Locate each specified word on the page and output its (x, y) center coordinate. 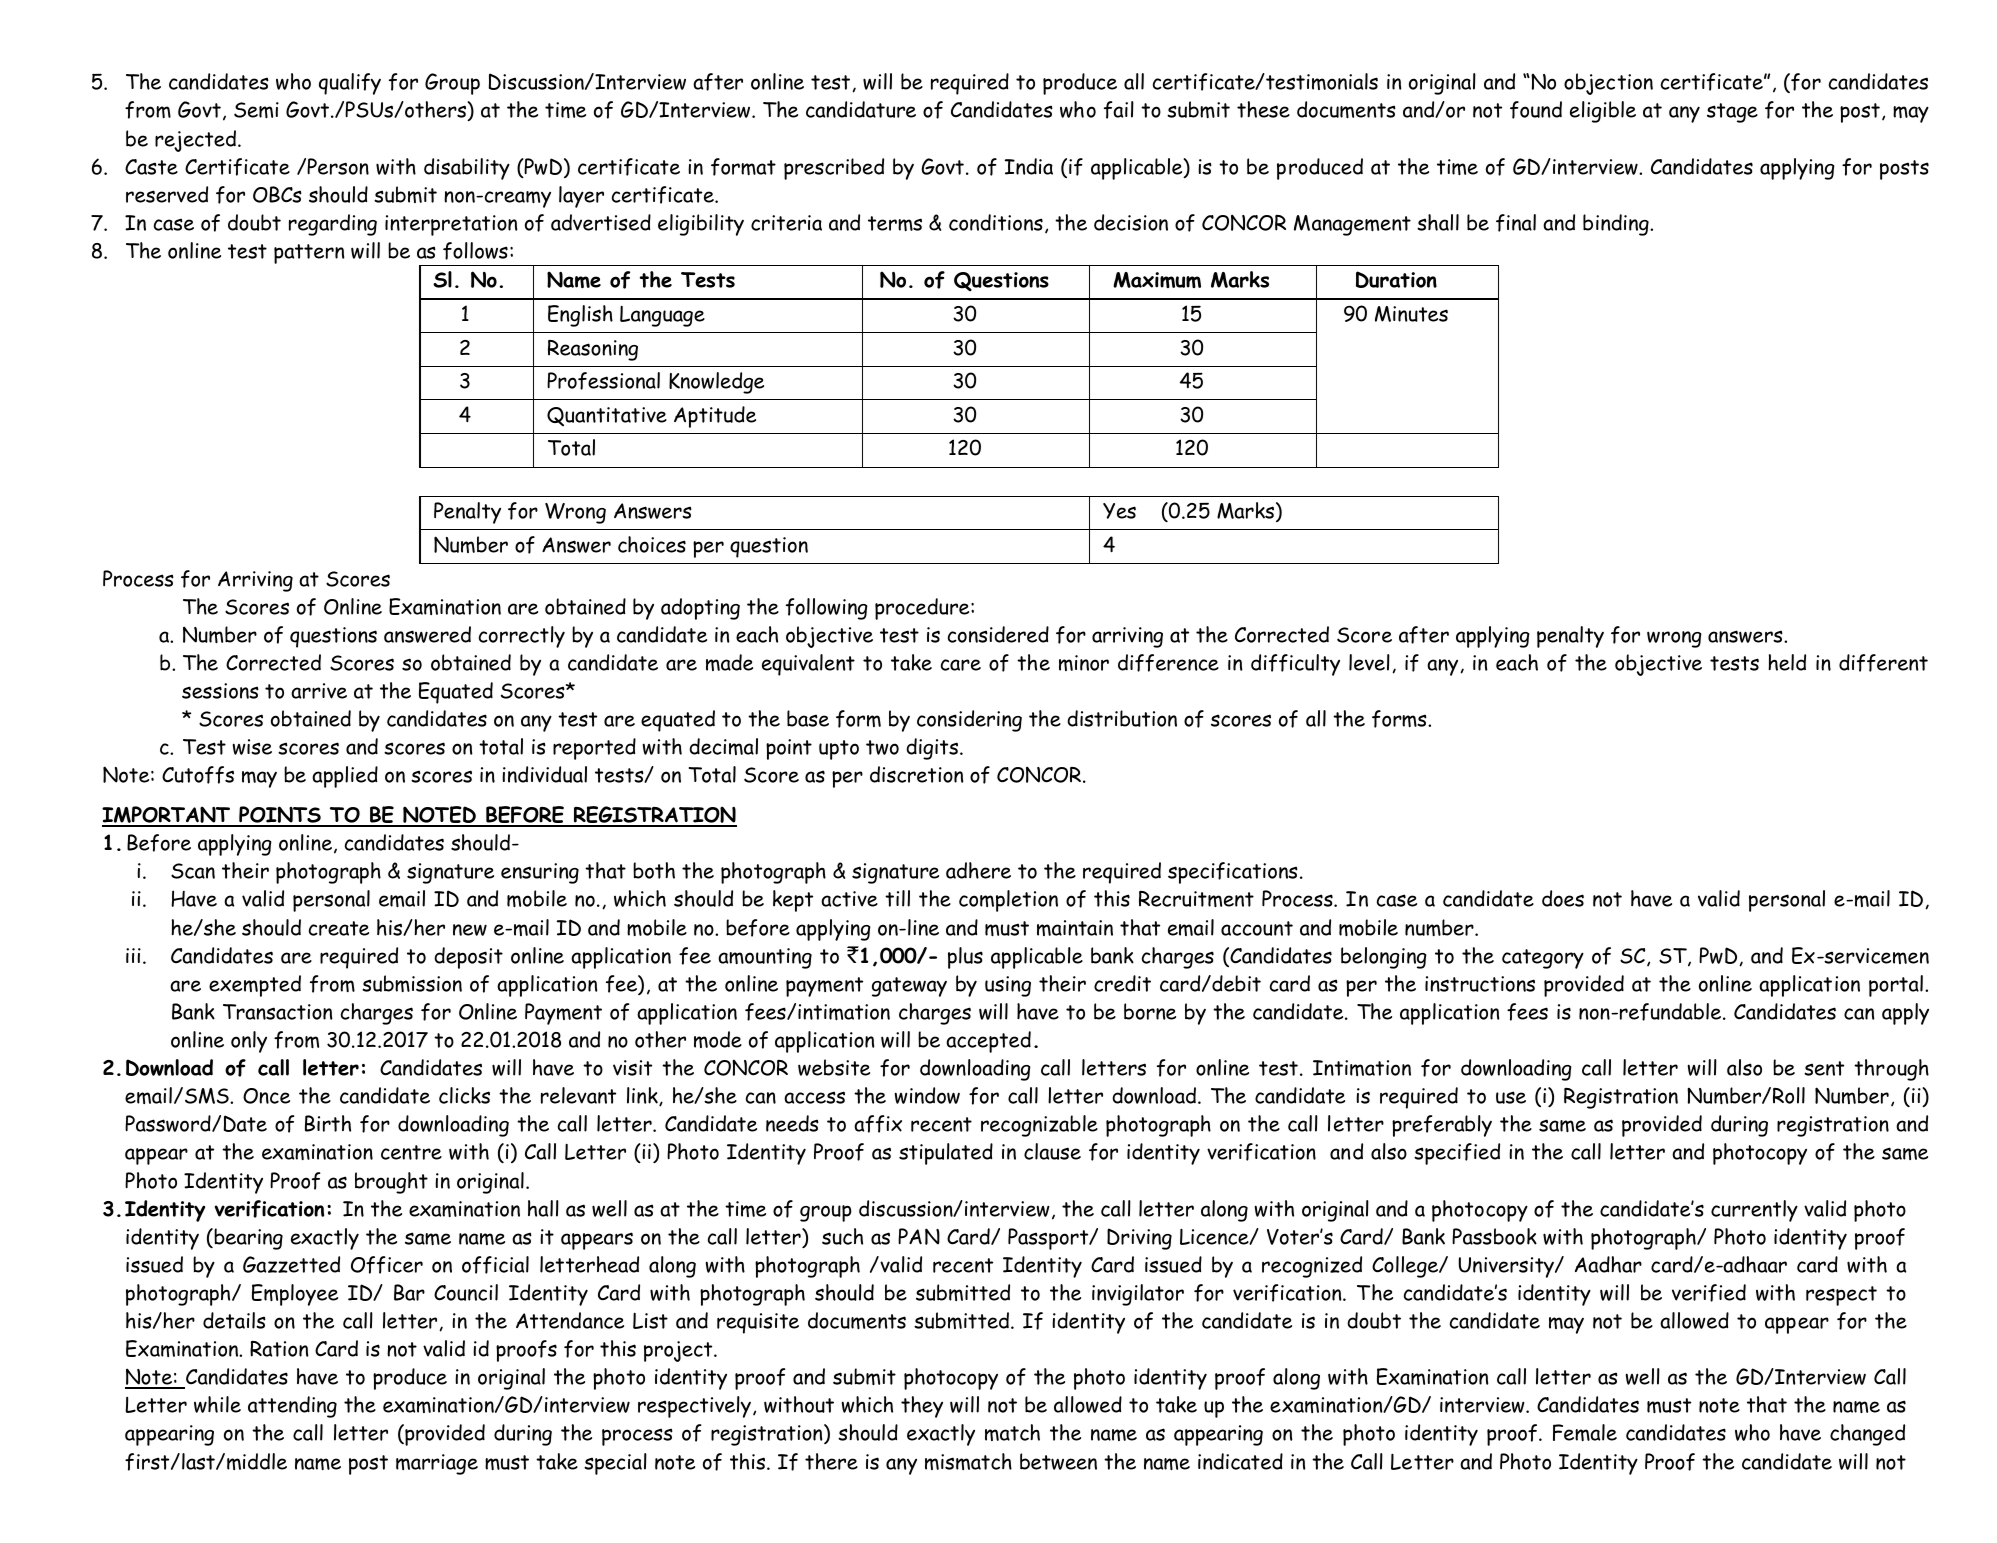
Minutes (1411, 314)
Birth (328, 1123)
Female (1585, 1432)
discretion (917, 774)
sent (1824, 1068)
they (922, 1407)
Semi (256, 110)
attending (292, 1407)
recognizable (1039, 1126)
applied (345, 777)
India (1029, 166)
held (1787, 662)
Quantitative (607, 416)
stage (1732, 113)
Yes (1119, 511)
